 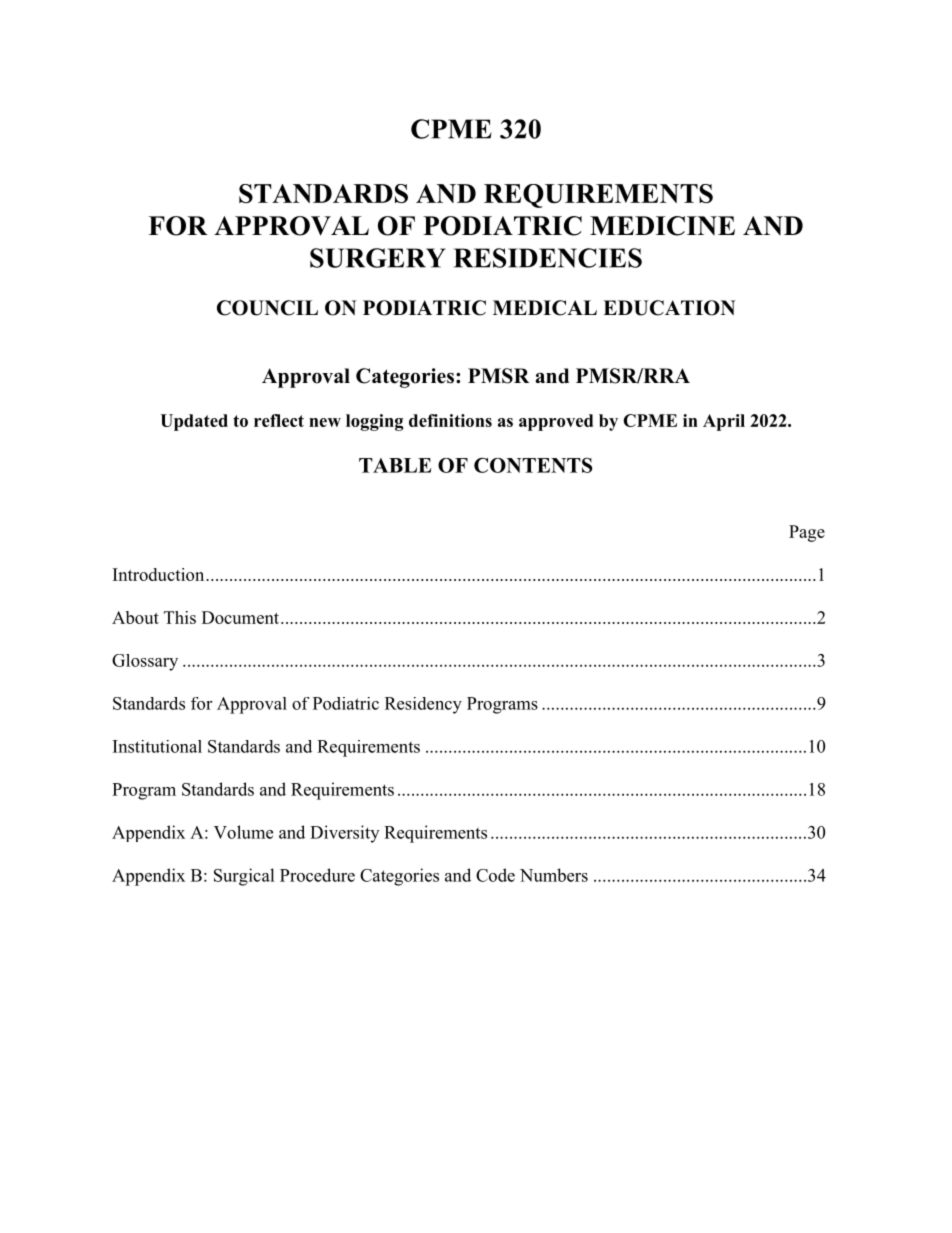 I want to click on approved, so click(x=556, y=422).
